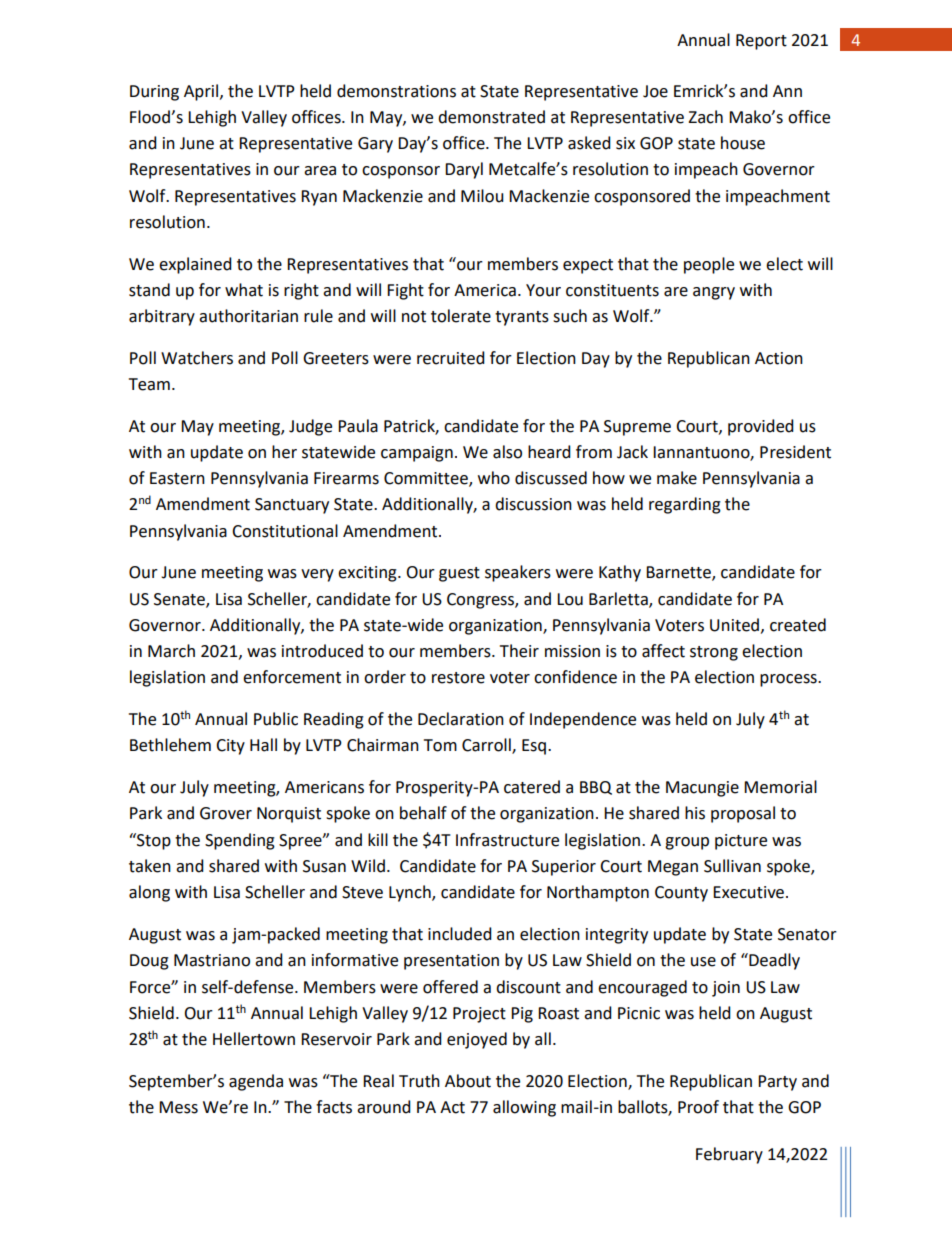 Image resolution: width=952 pixels, height=1233 pixels. I want to click on United, so click(734, 625).
